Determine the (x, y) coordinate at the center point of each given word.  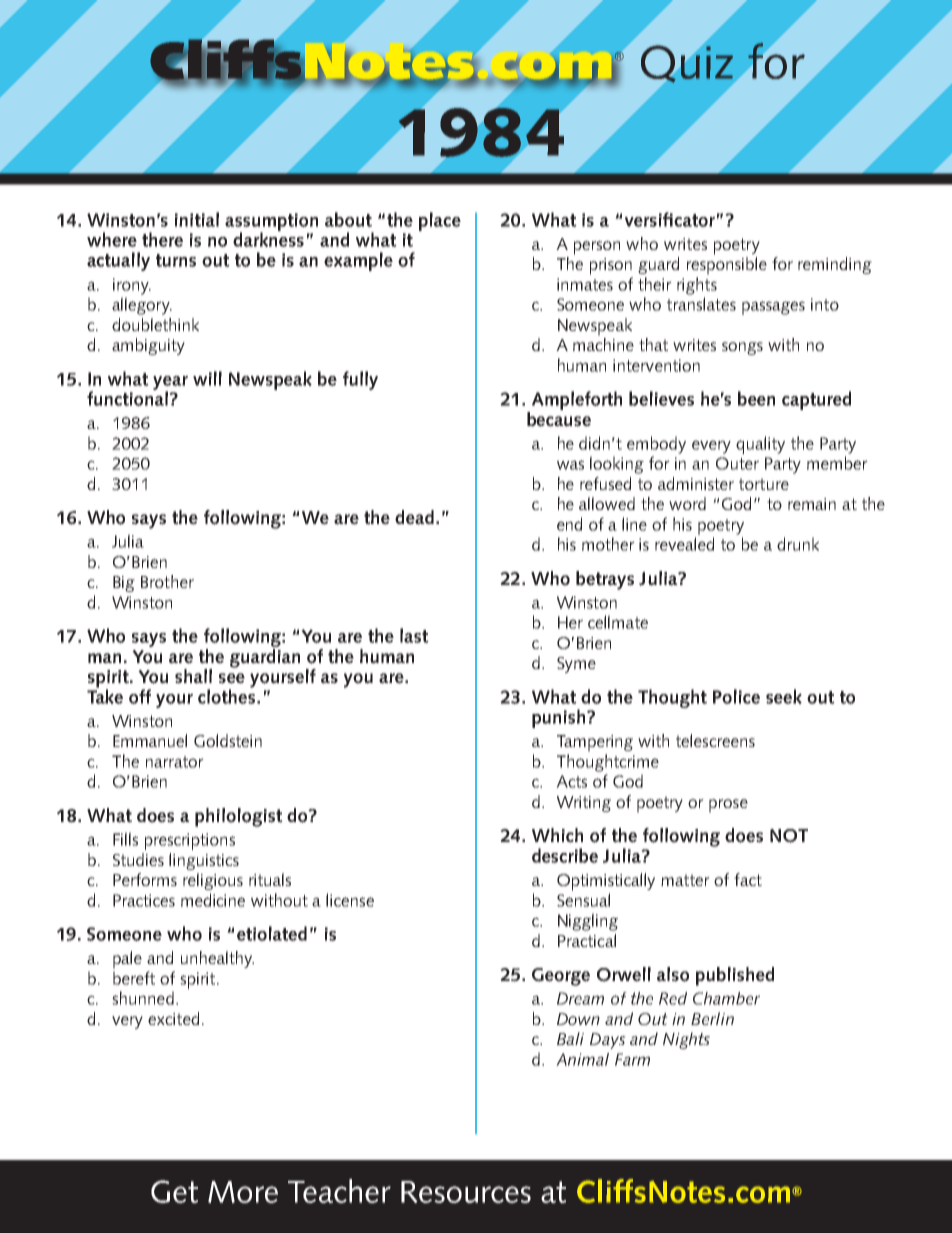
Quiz (687, 64)
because (559, 418)
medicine (213, 900)
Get (174, 1191)
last (414, 635)
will (207, 378)
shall (193, 676)
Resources (466, 1192)
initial (197, 219)
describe (565, 855)
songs (742, 348)
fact (748, 879)
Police (736, 696)
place (440, 221)
